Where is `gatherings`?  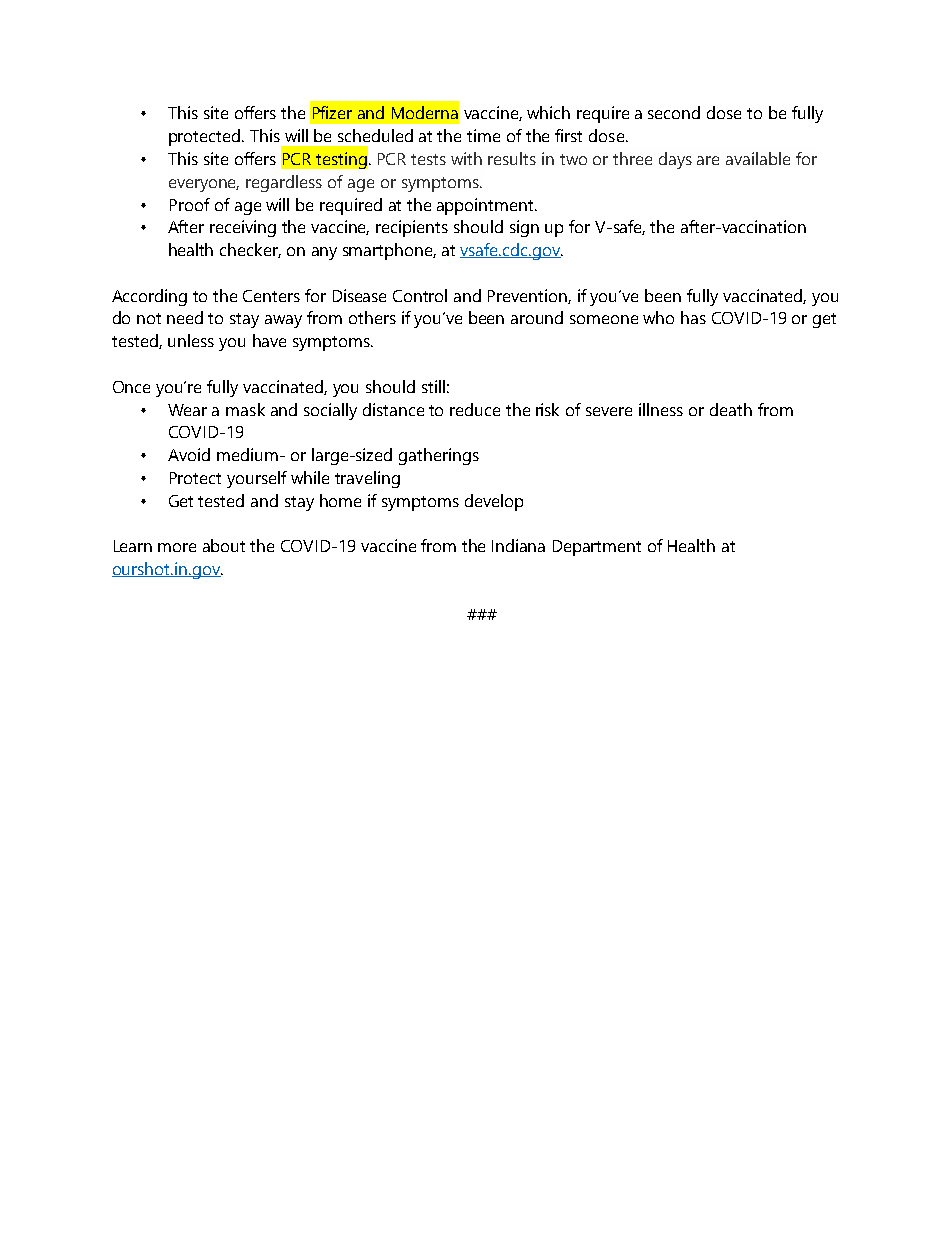
gatherings is located at coordinates (439, 456).
